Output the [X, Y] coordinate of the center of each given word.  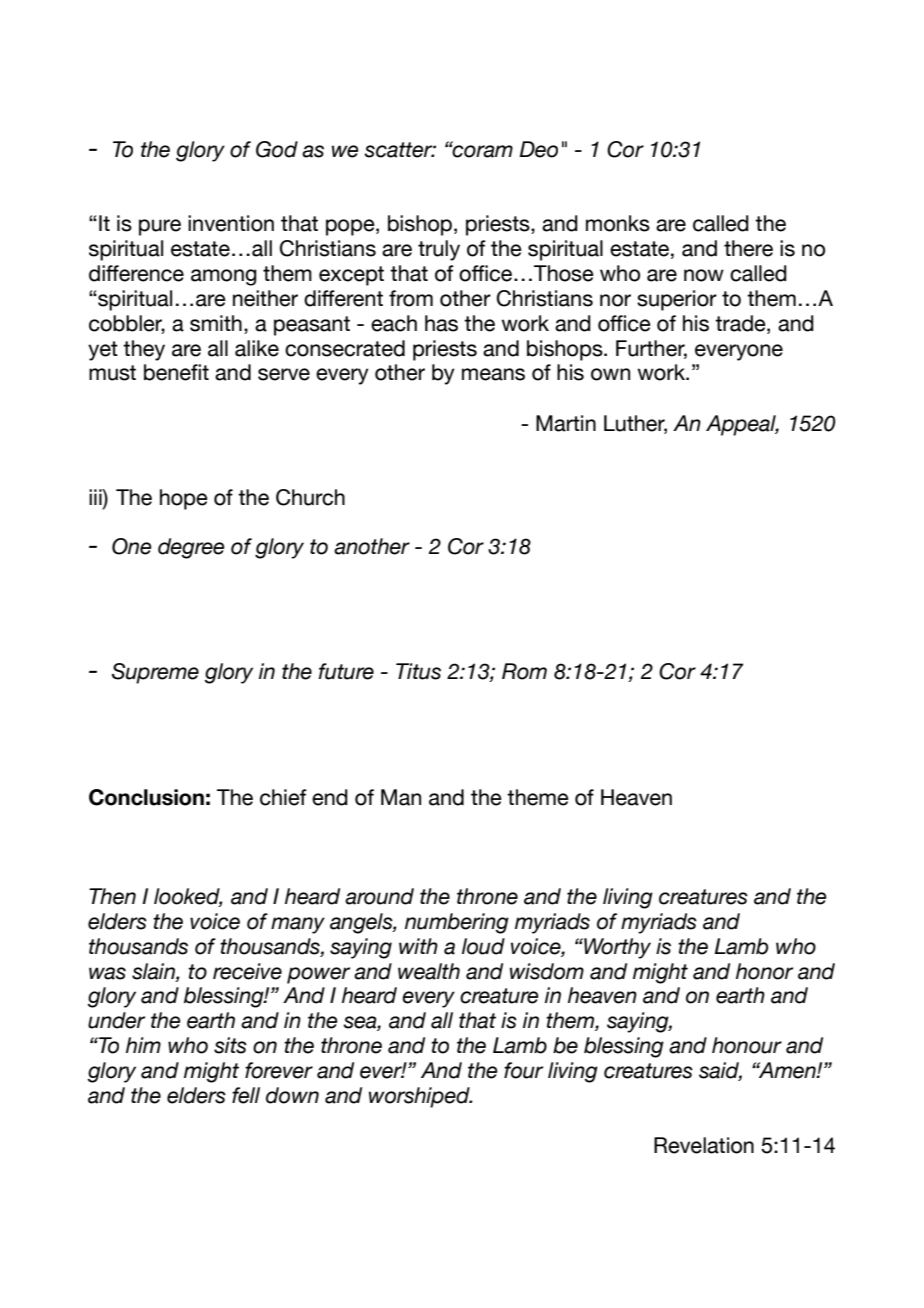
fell [246, 1095]
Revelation [704, 1145]
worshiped [420, 1097]
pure [160, 227]
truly [439, 250]
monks [618, 223]
